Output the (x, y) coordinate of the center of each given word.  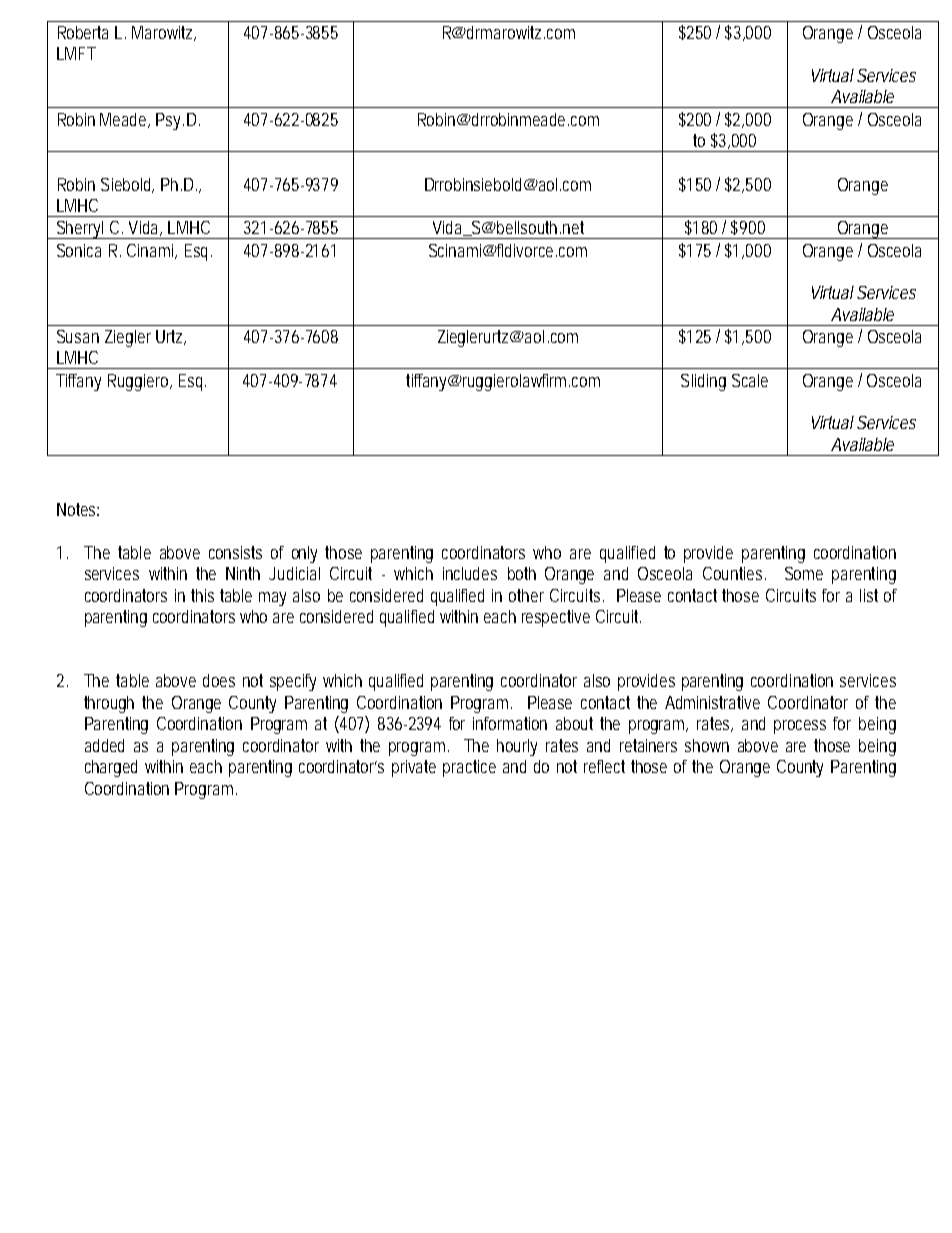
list (869, 595)
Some (804, 573)
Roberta (83, 32)
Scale (750, 380)
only (304, 554)
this (202, 595)
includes (470, 573)
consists (235, 552)
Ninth (243, 573)
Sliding (703, 382)
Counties (734, 573)
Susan (78, 336)
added (104, 745)
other (526, 595)
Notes (78, 509)
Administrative (712, 702)
